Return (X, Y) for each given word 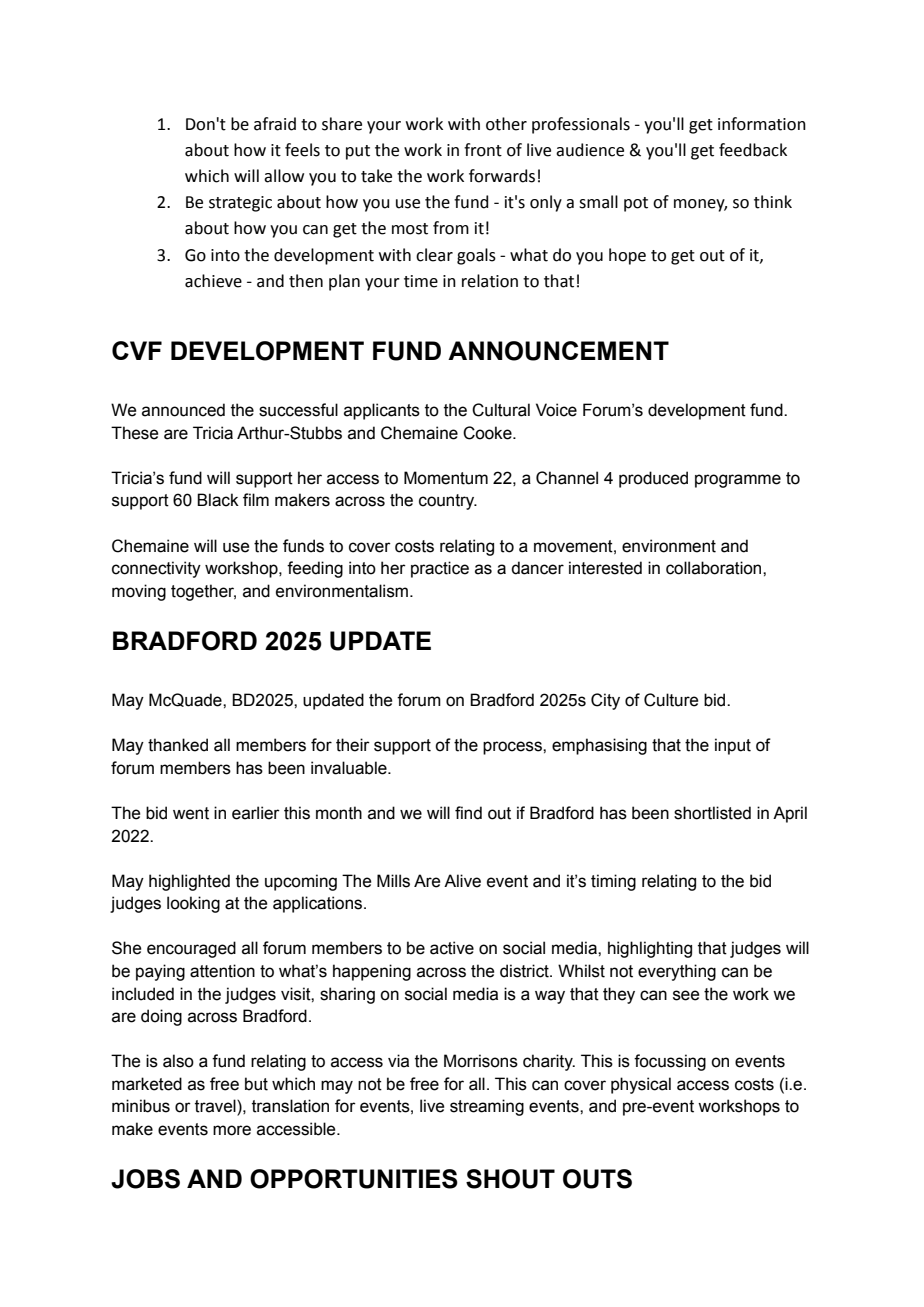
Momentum (446, 478)
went (191, 813)
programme (738, 481)
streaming (487, 1107)
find (468, 813)
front (483, 150)
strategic (240, 204)
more (232, 1130)
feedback (753, 150)
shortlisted (712, 813)
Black (218, 500)
